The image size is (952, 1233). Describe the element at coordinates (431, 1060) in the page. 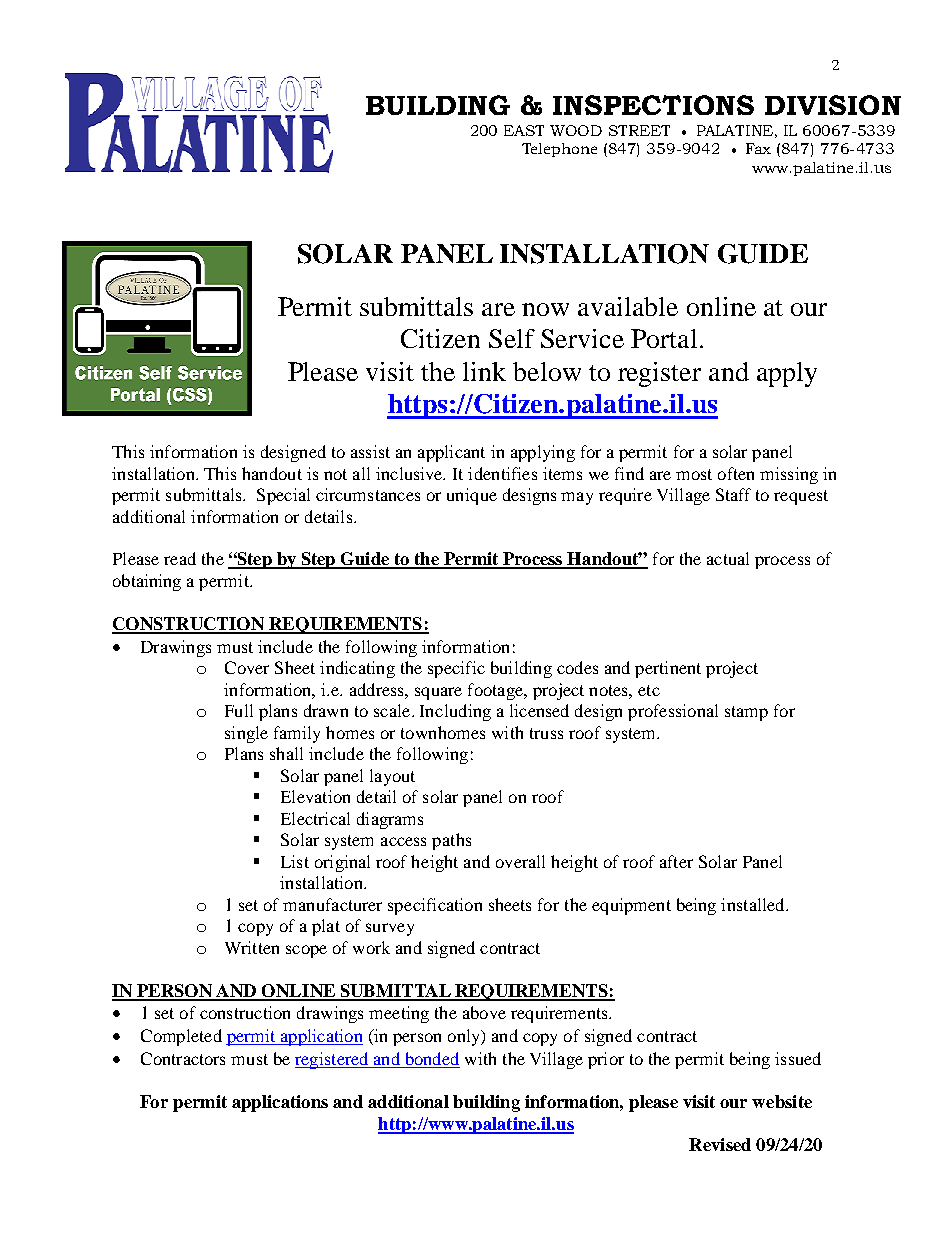

I see `bonded` at that location.
